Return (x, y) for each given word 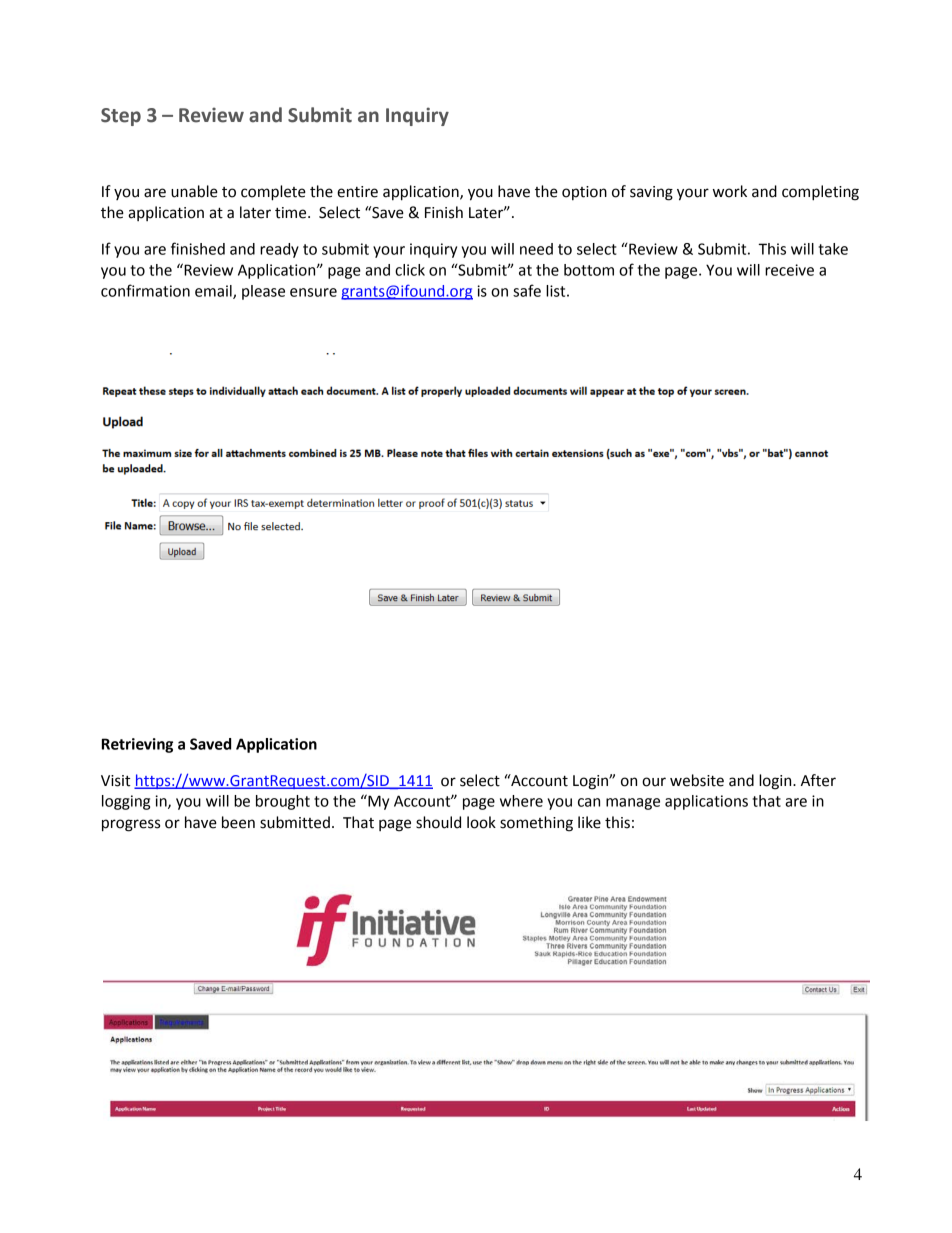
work (730, 191)
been (238, 822)
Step (121, 117)
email (214, 292)
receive (789, 270)
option (584, 193)
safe (527, 290)
